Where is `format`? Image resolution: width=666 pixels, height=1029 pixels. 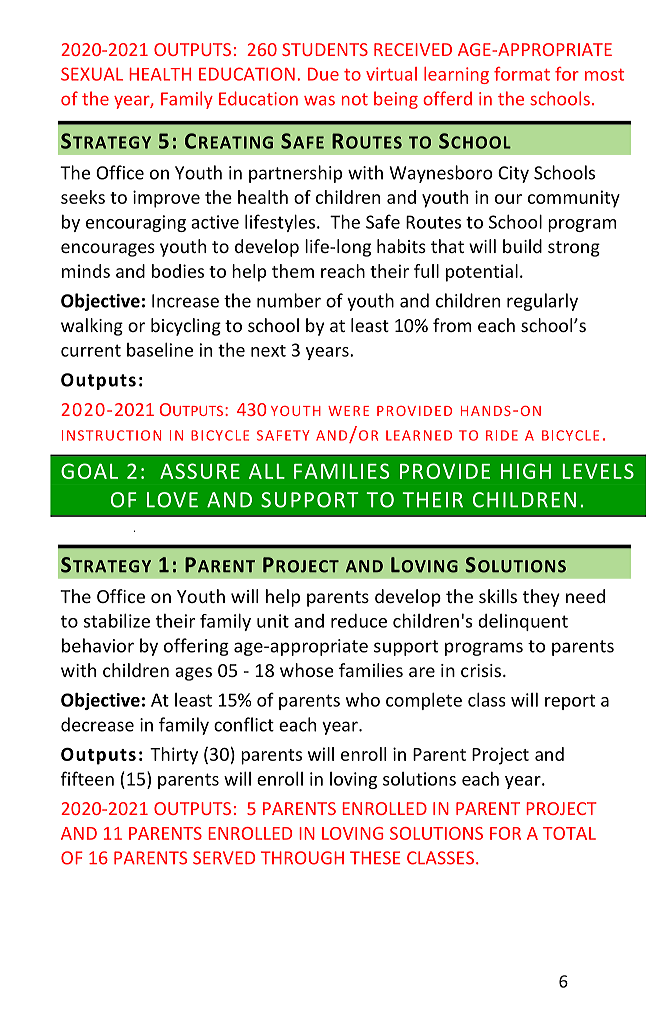 format is located at coordinates (522, 74).
